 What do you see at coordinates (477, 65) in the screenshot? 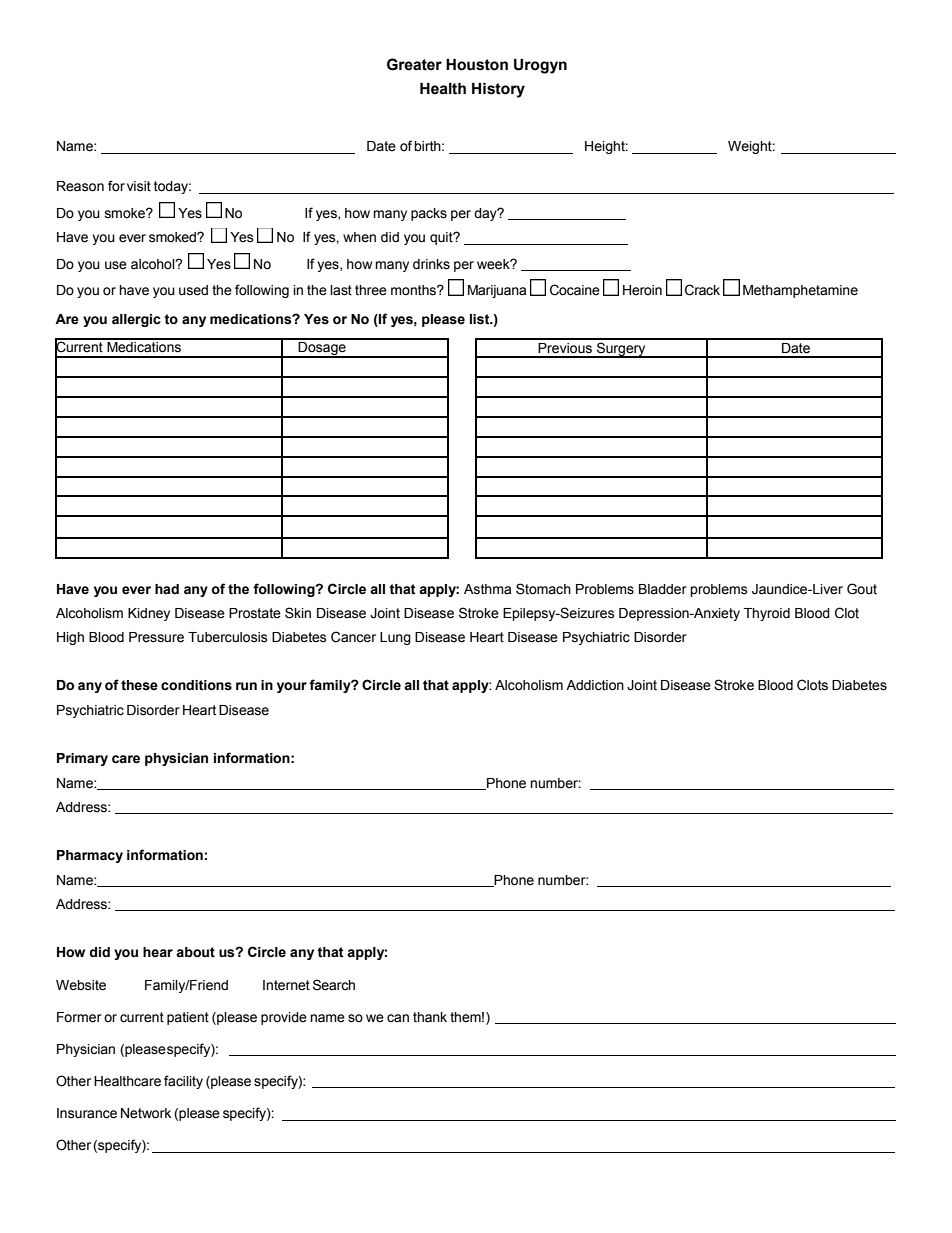
I see `Houston` at bounding box center [477, 65].
